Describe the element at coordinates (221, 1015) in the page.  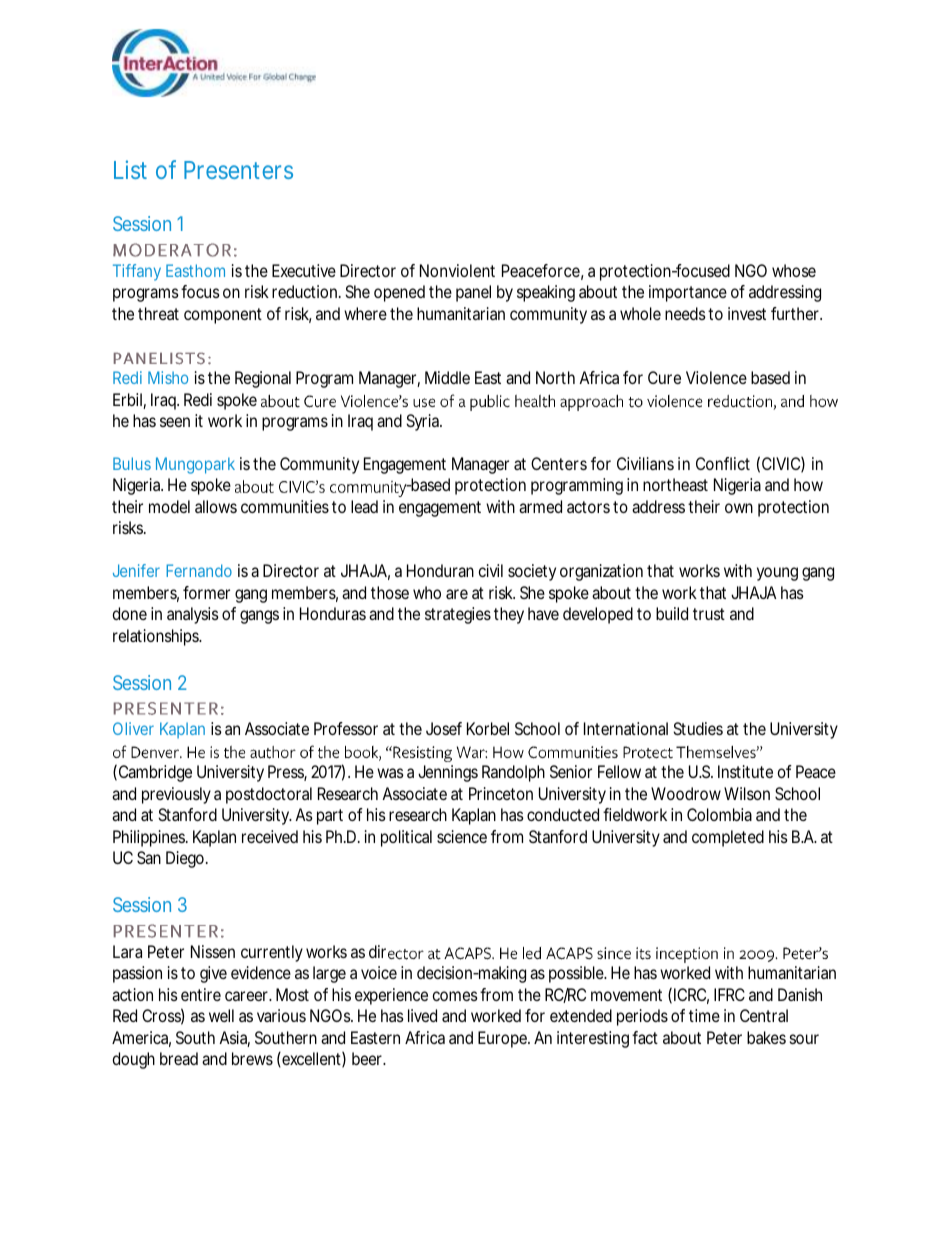
I see `well` at that location.
